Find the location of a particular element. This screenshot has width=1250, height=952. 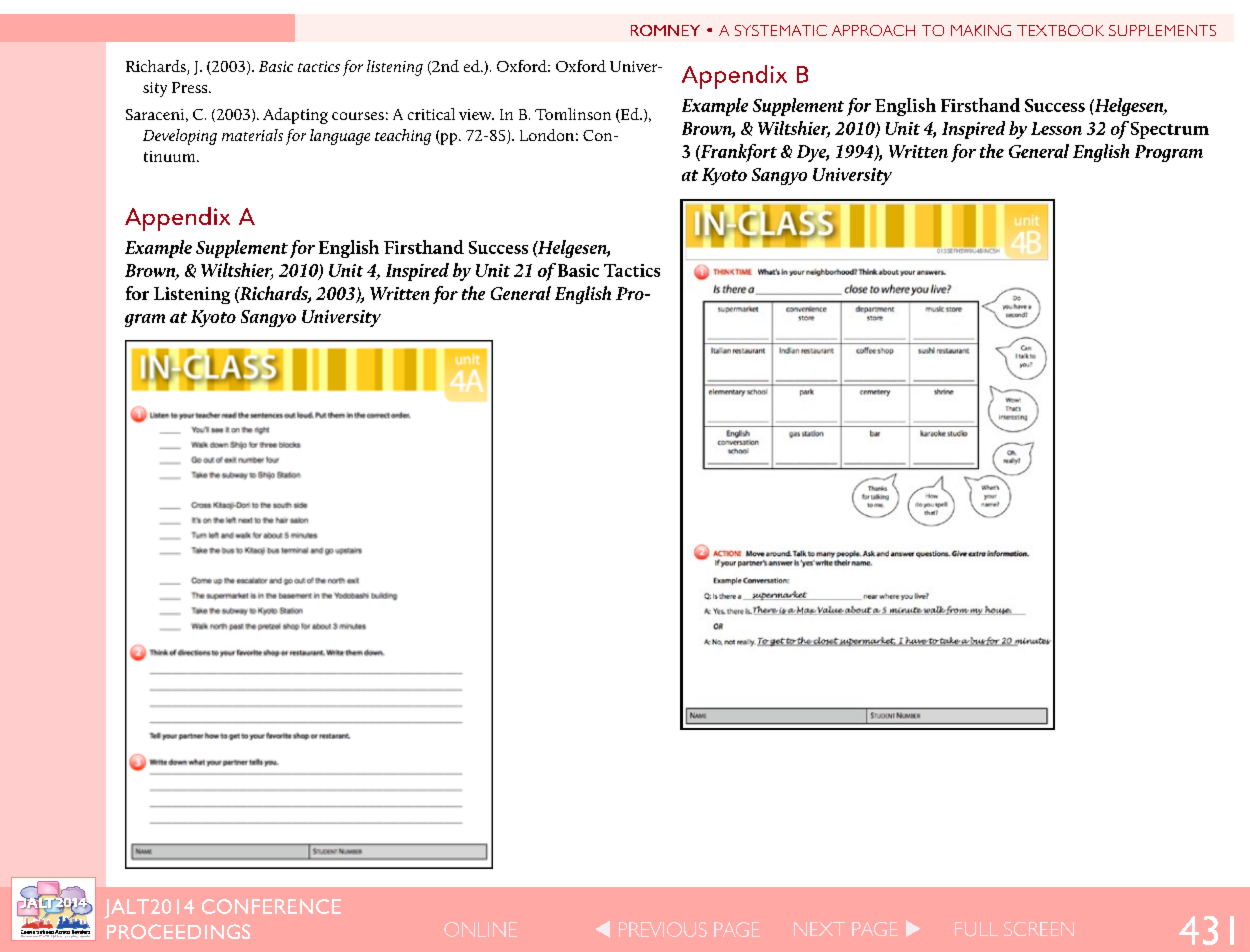

PROCEEDINGS is located at coordinates (178, 931).
